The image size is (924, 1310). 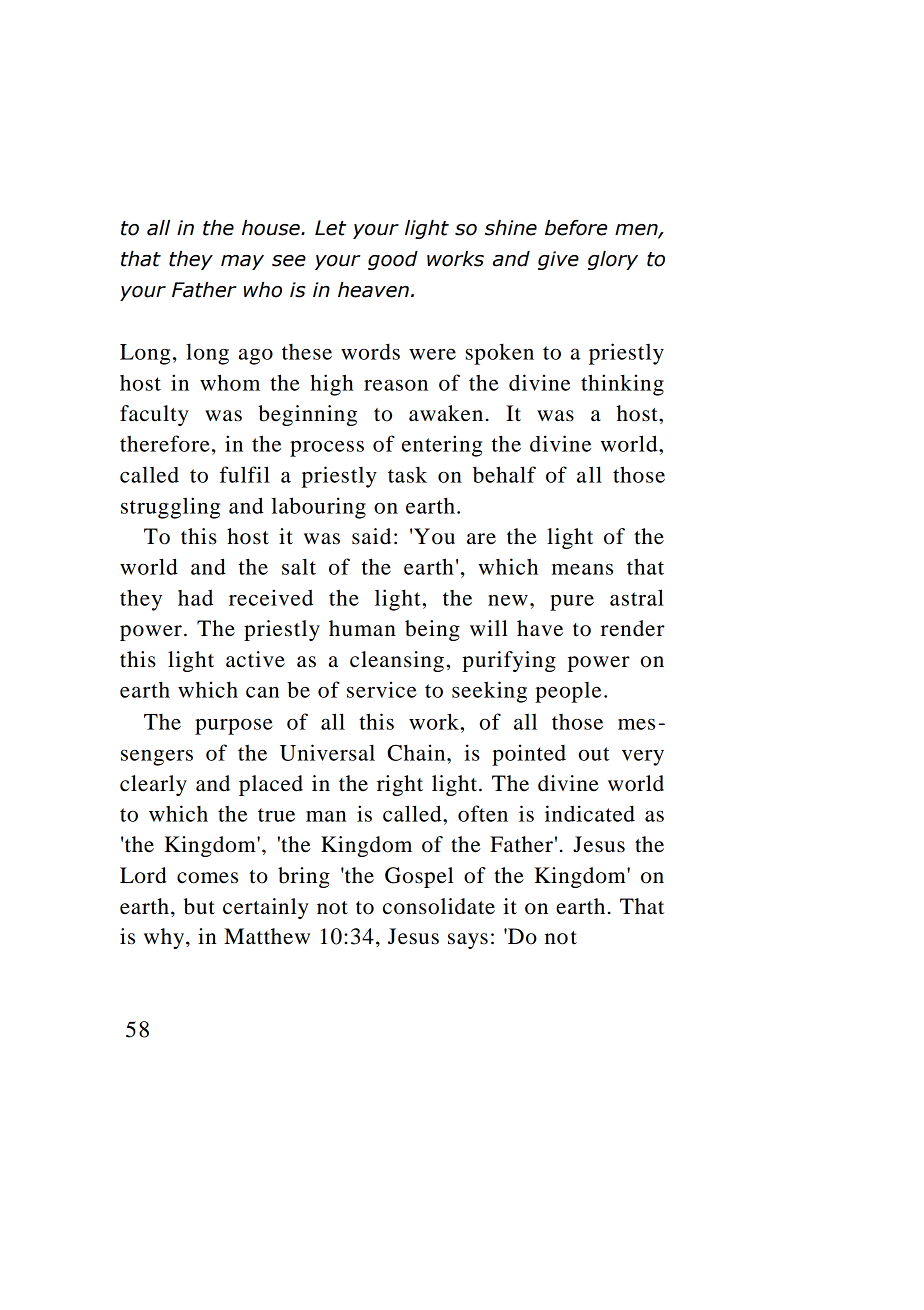 What do you see at coordinates (245, 474) in the screenshot?
I see `fulfil` at bounding box center [245, 474].
